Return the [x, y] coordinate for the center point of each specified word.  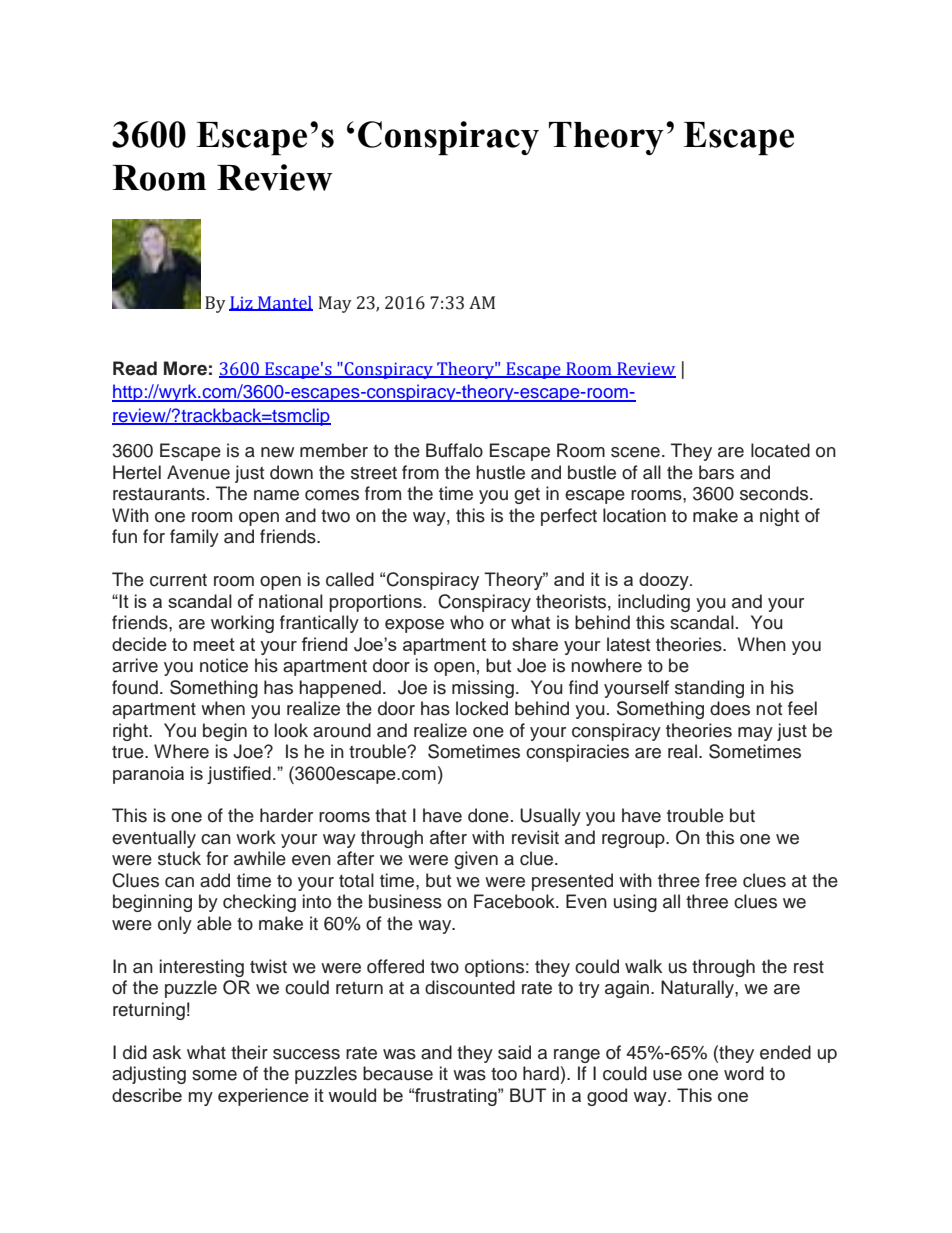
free [721, 880]
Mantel [284, 303]
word [744, 1073]
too [504, 1074]
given [476, 860]
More [185, 368]
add [215, 880]
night [779, 517]
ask [167, 1052]
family [194, 538]
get [527, 496]
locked [482, 708]
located [780, 450]
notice [224, 665]
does [730, 708]
